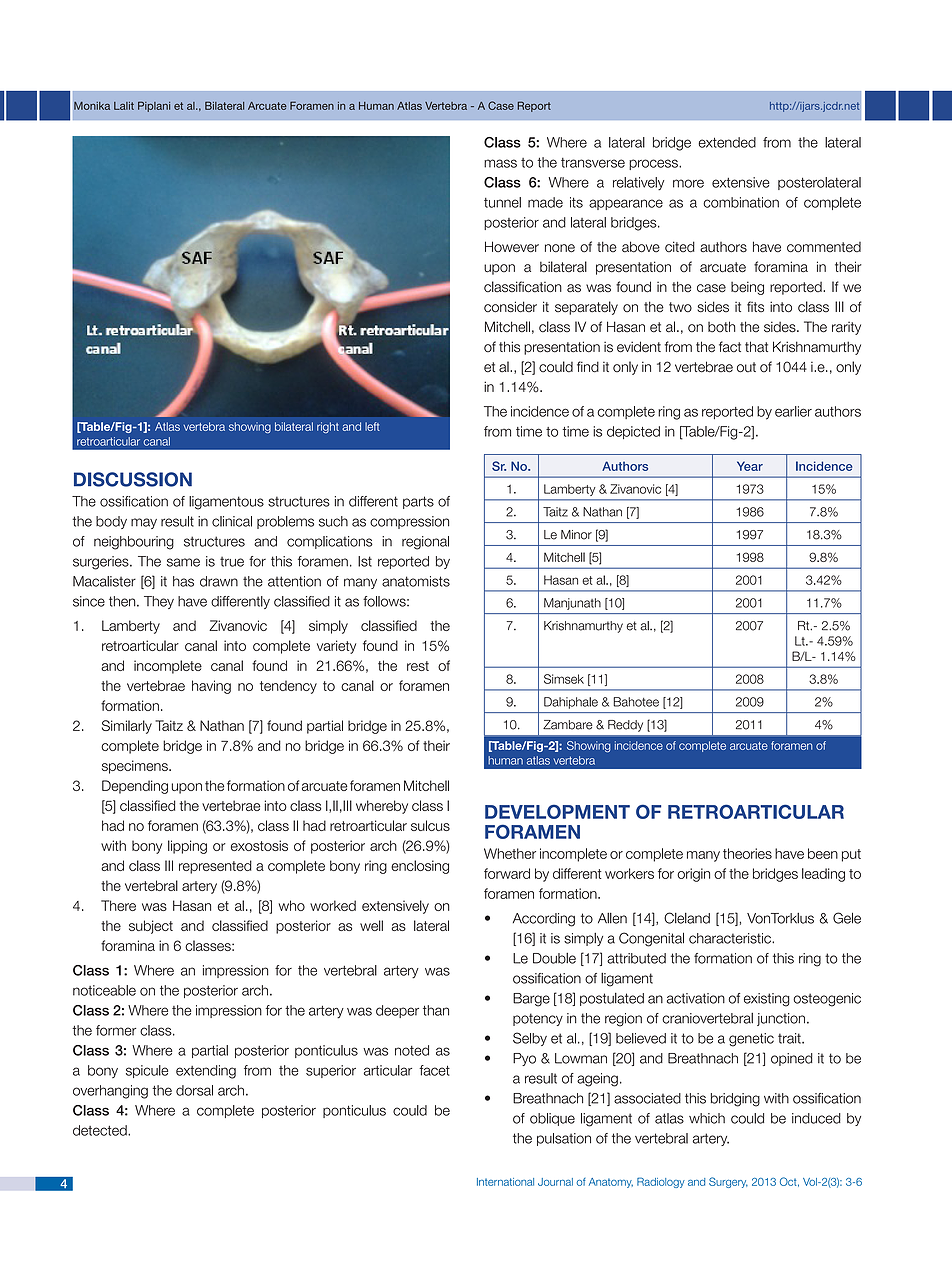 The height and width of the screenshot is (1270, 952). Describe the element at coordinates (510, 307) in the screenshot. I see `consider` at that location.
